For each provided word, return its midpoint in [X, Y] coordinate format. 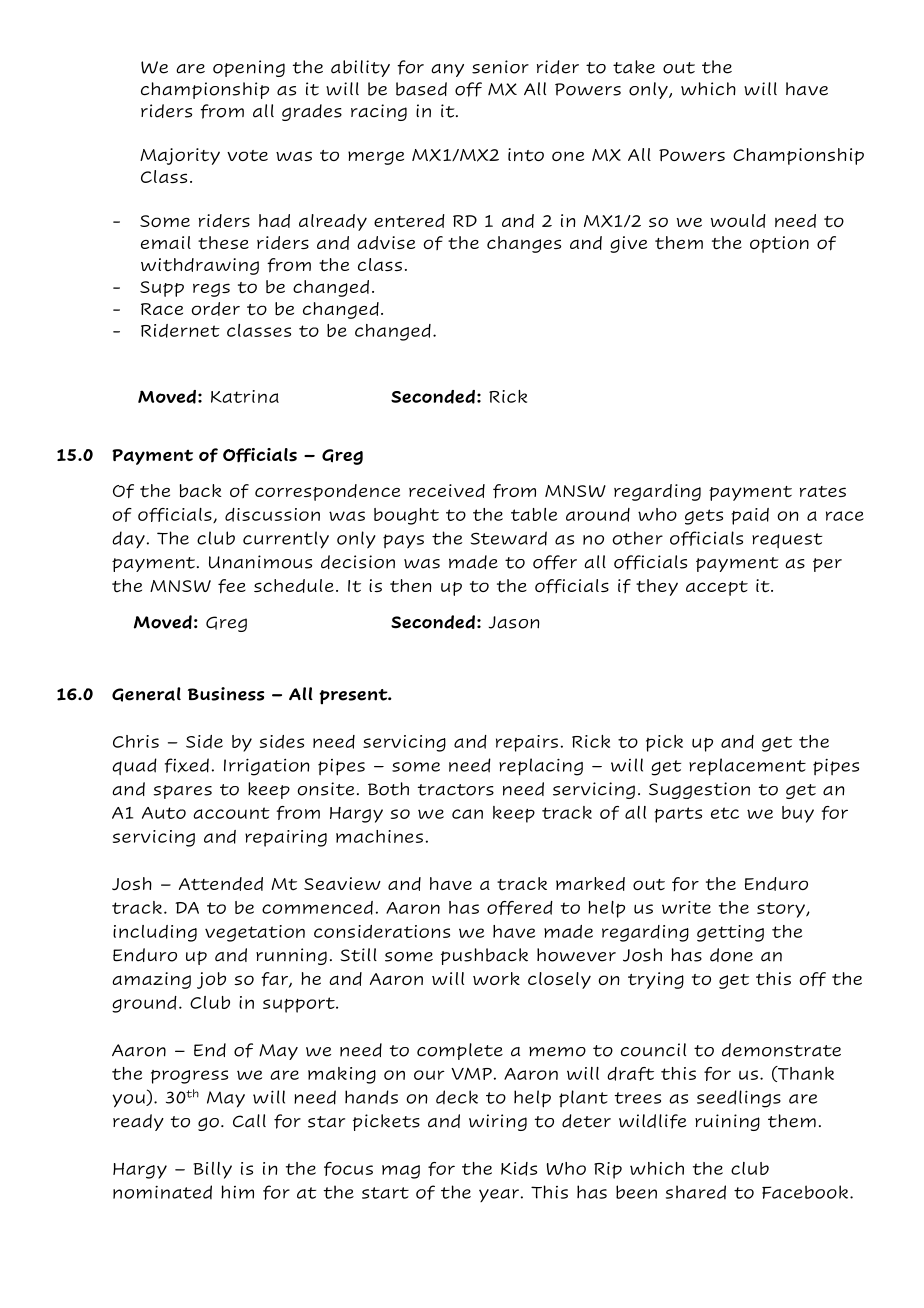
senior [500, 67]
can [467, 814]
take [634, 67]
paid [750, 516]
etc [725, 813]
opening [249, 68]
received [447, 491]
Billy [212, 1170]
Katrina [245, 396]
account [231, 813]
